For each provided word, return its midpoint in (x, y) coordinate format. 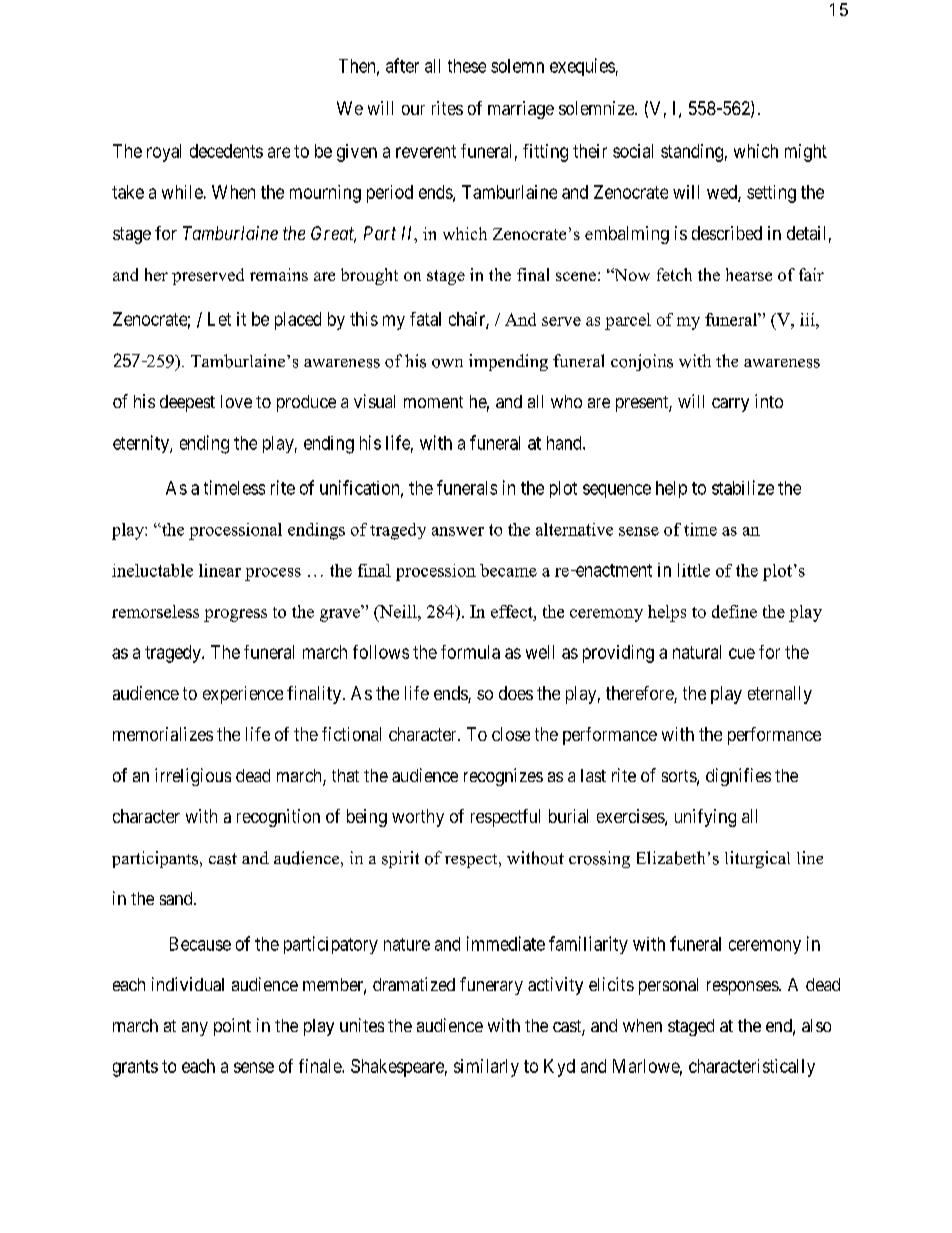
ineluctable (152, 570)
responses (743, 988)
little (694, 570)
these (467, 66)
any (195, 1029)
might (806, 153)
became (508, 570)
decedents (226, 151)
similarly (486, 1068)
